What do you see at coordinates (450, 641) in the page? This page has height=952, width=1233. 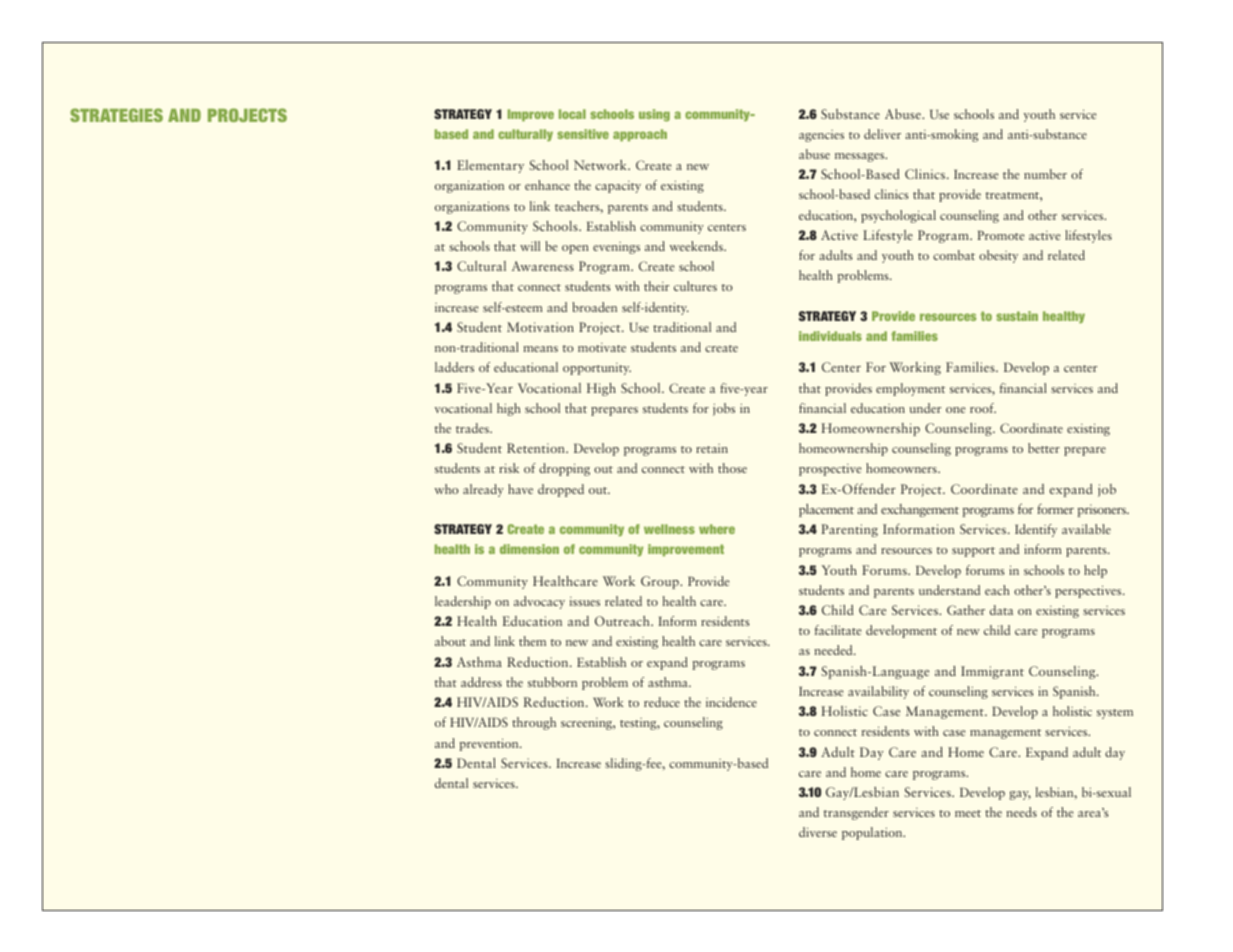 I see `about` at bounding box center [450, 641].
